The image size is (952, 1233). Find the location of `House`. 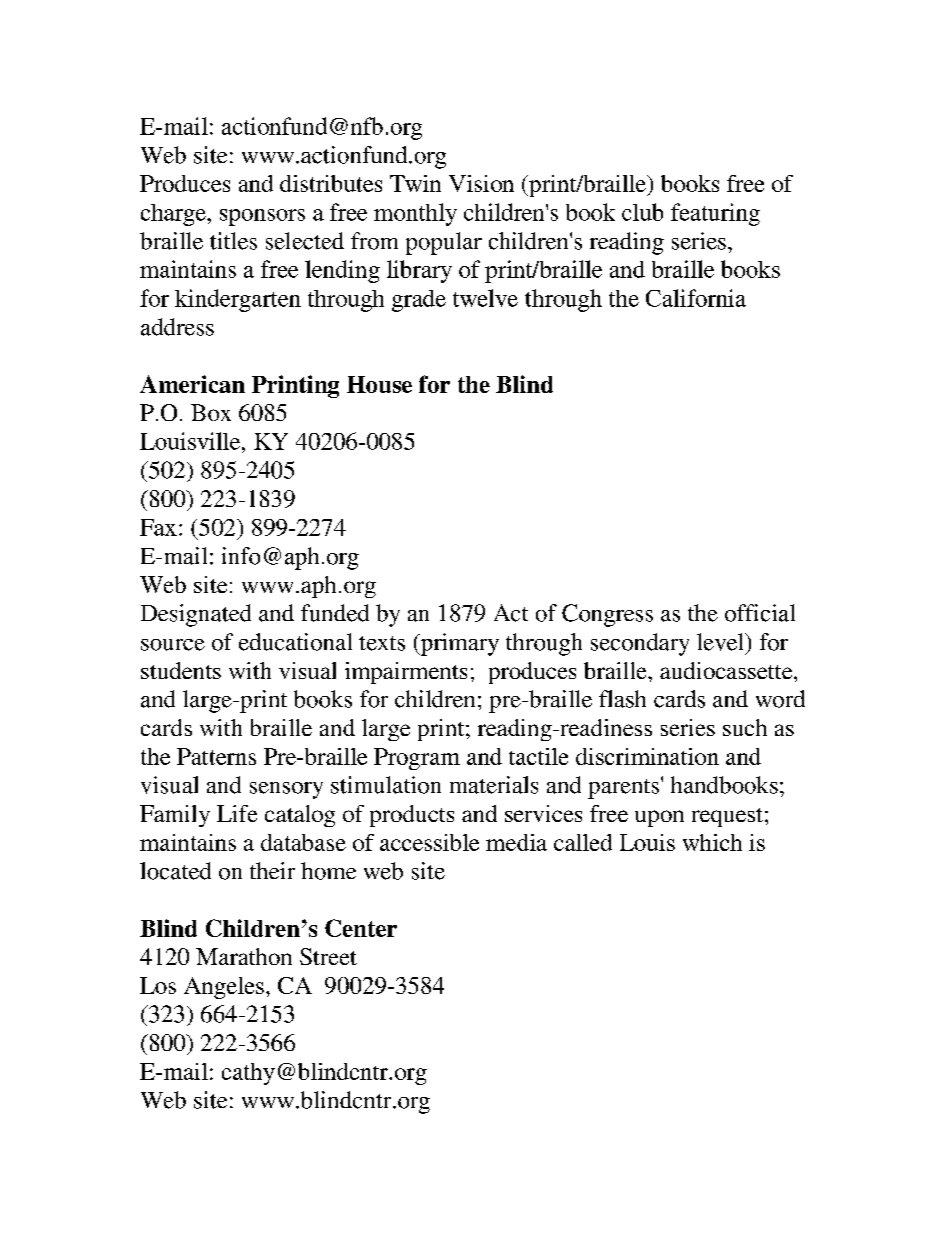

House is located at coordinates (379, 384).
